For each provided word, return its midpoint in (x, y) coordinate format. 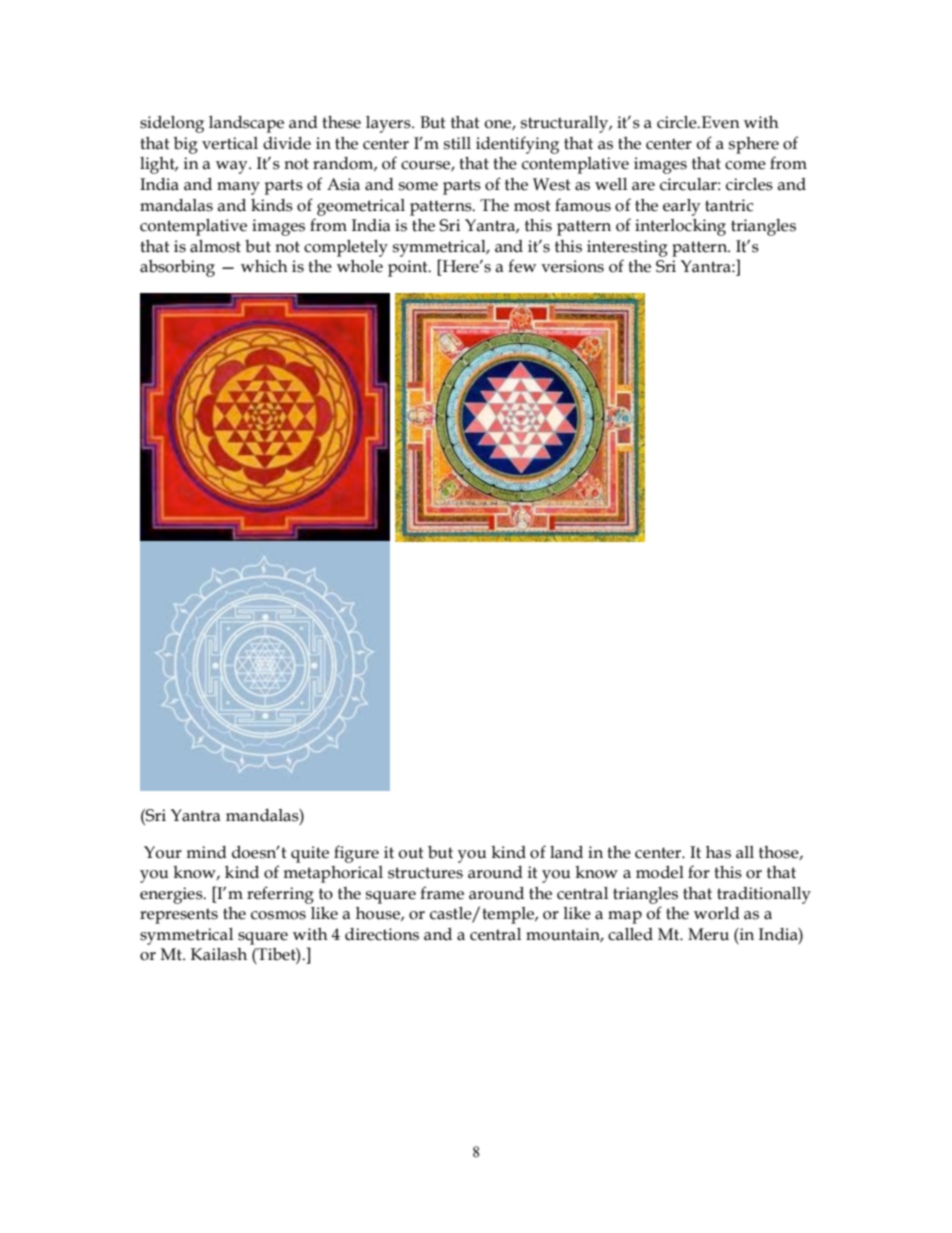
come (745, 165)
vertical (230, 143)
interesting (627, 248)
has (718, 852)
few (522, 266)
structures (425, 873)
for (699, 872)
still (457, 143)
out (411, 853)
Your (163, 852)
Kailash (219, 954)
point (409, 268)
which (264, 266)
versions (572, 266)
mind (206, 852)
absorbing (177, 268)
